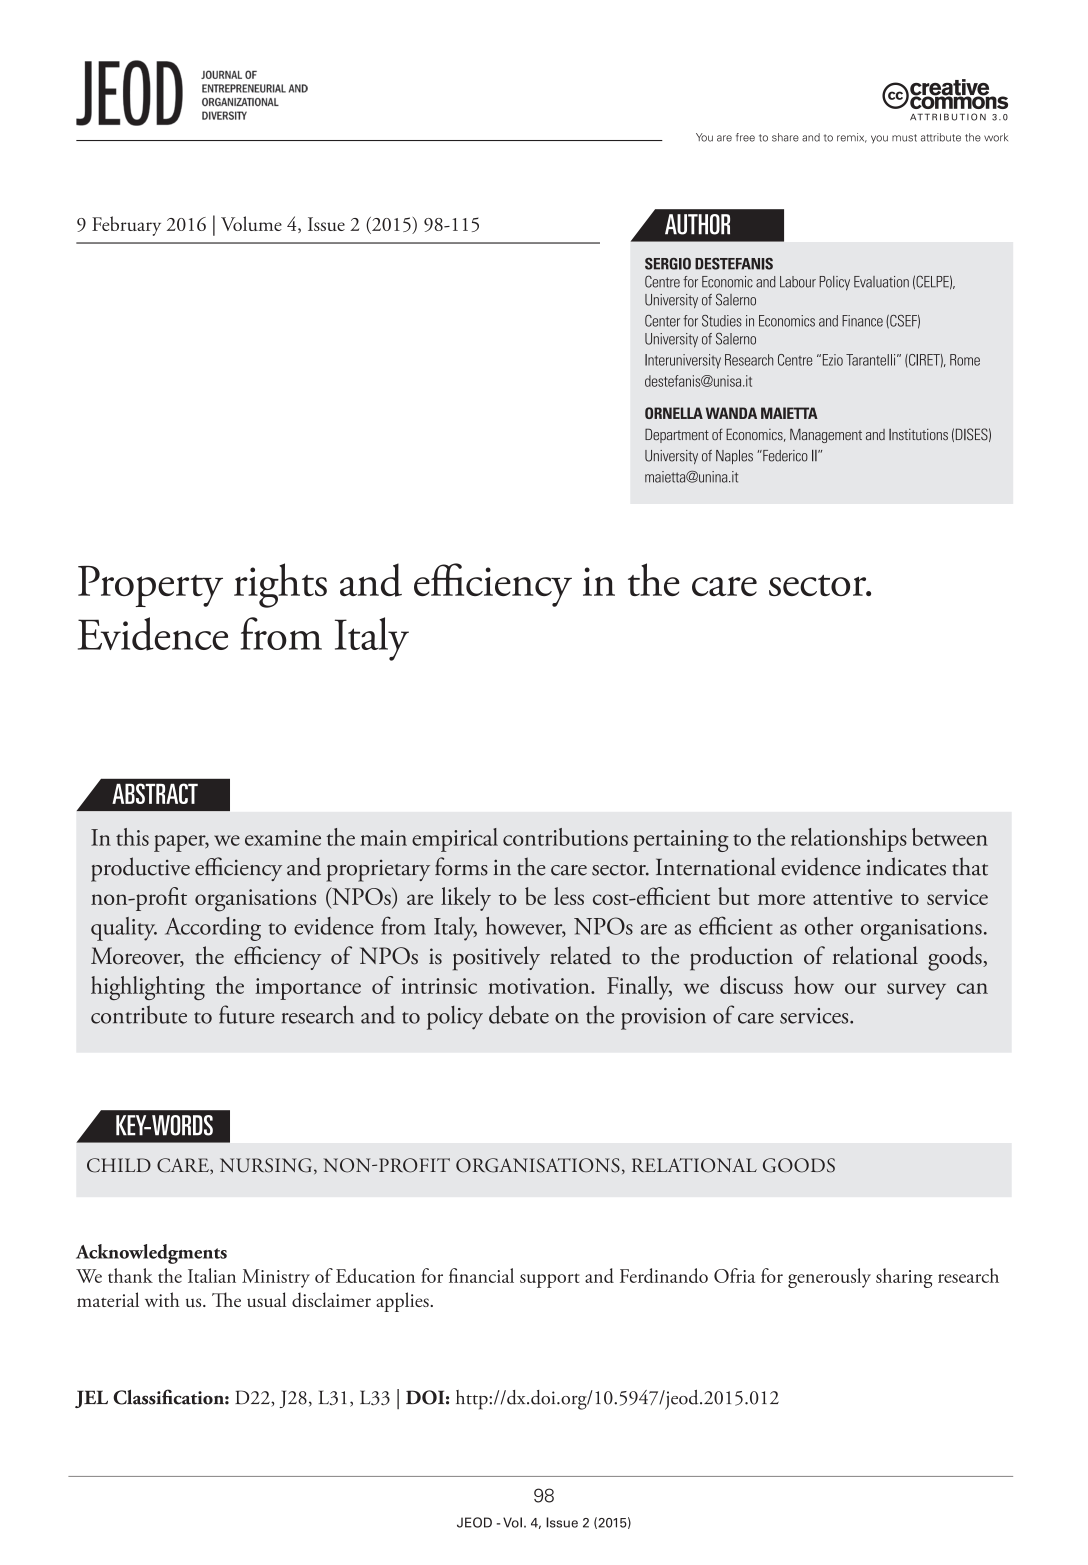  Describe the element at coordinates (213, 929) in the document. I see `According` at that location.
